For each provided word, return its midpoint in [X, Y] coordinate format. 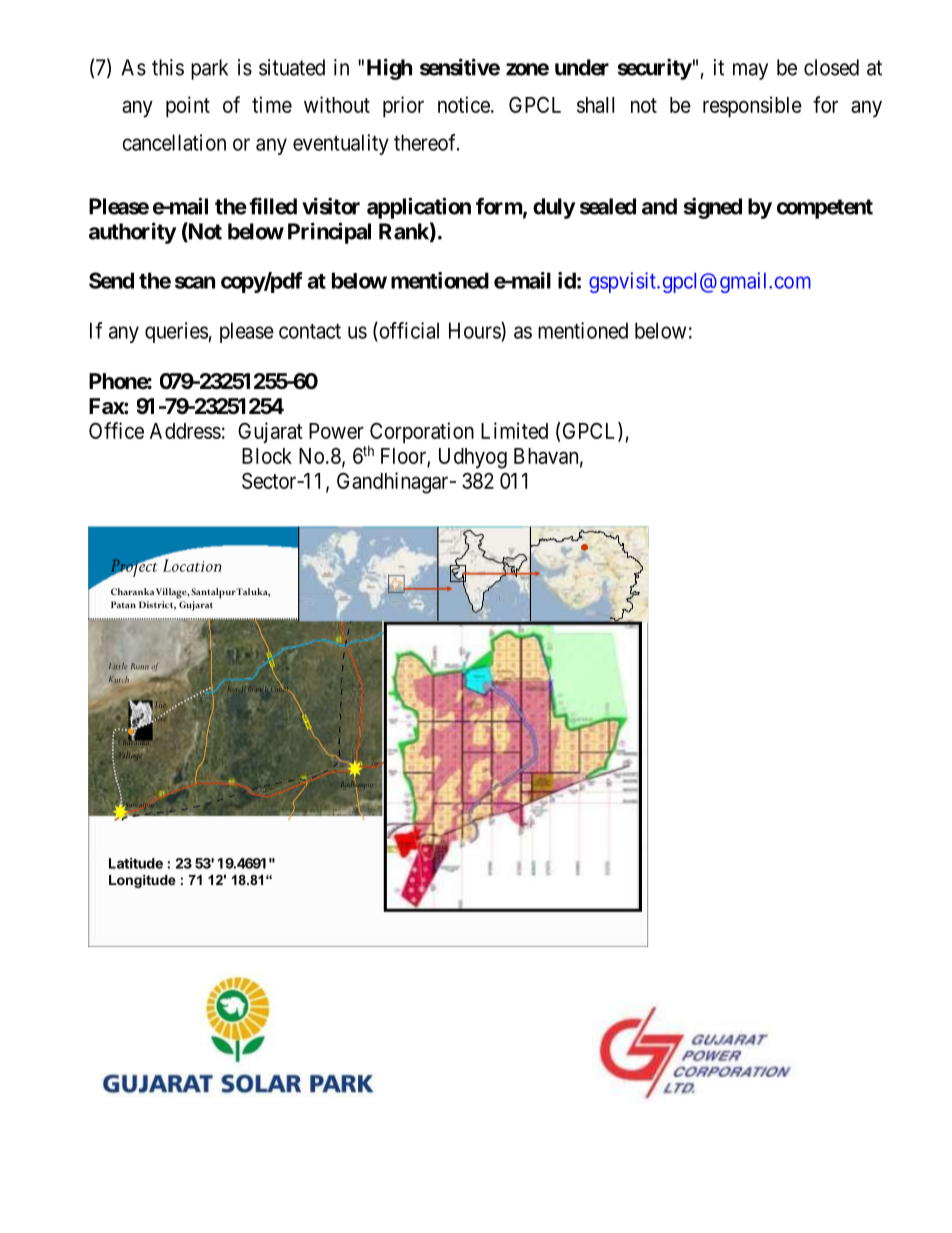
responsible [752, 106]
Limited [514, 430]
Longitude [142, 881]
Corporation [421, 434]
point [188, 106]
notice [464, 104]
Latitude [136, 863]
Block [267, 456]
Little [118, 666]
